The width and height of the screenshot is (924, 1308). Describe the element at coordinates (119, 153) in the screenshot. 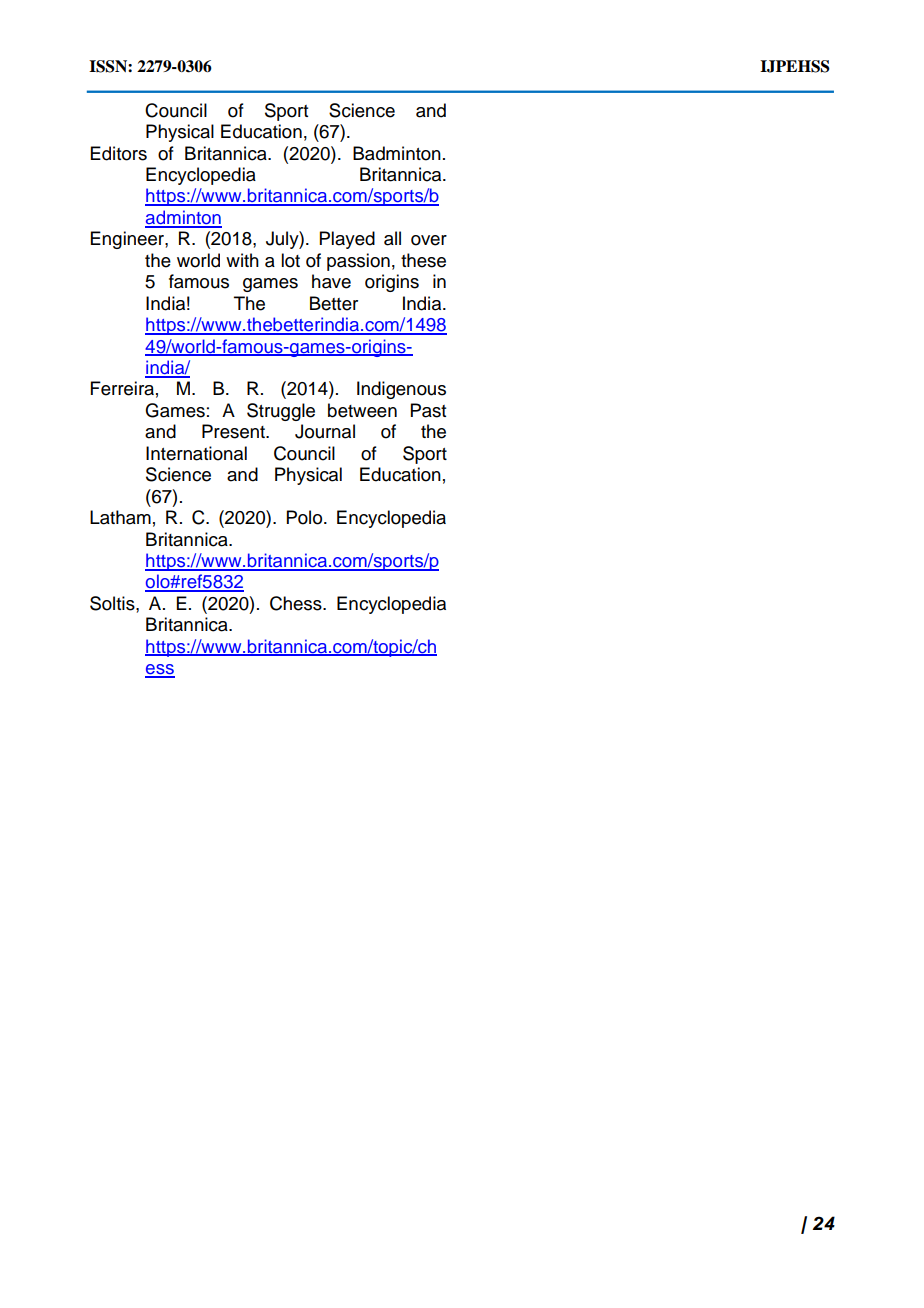

I see `Editors` at that location.
